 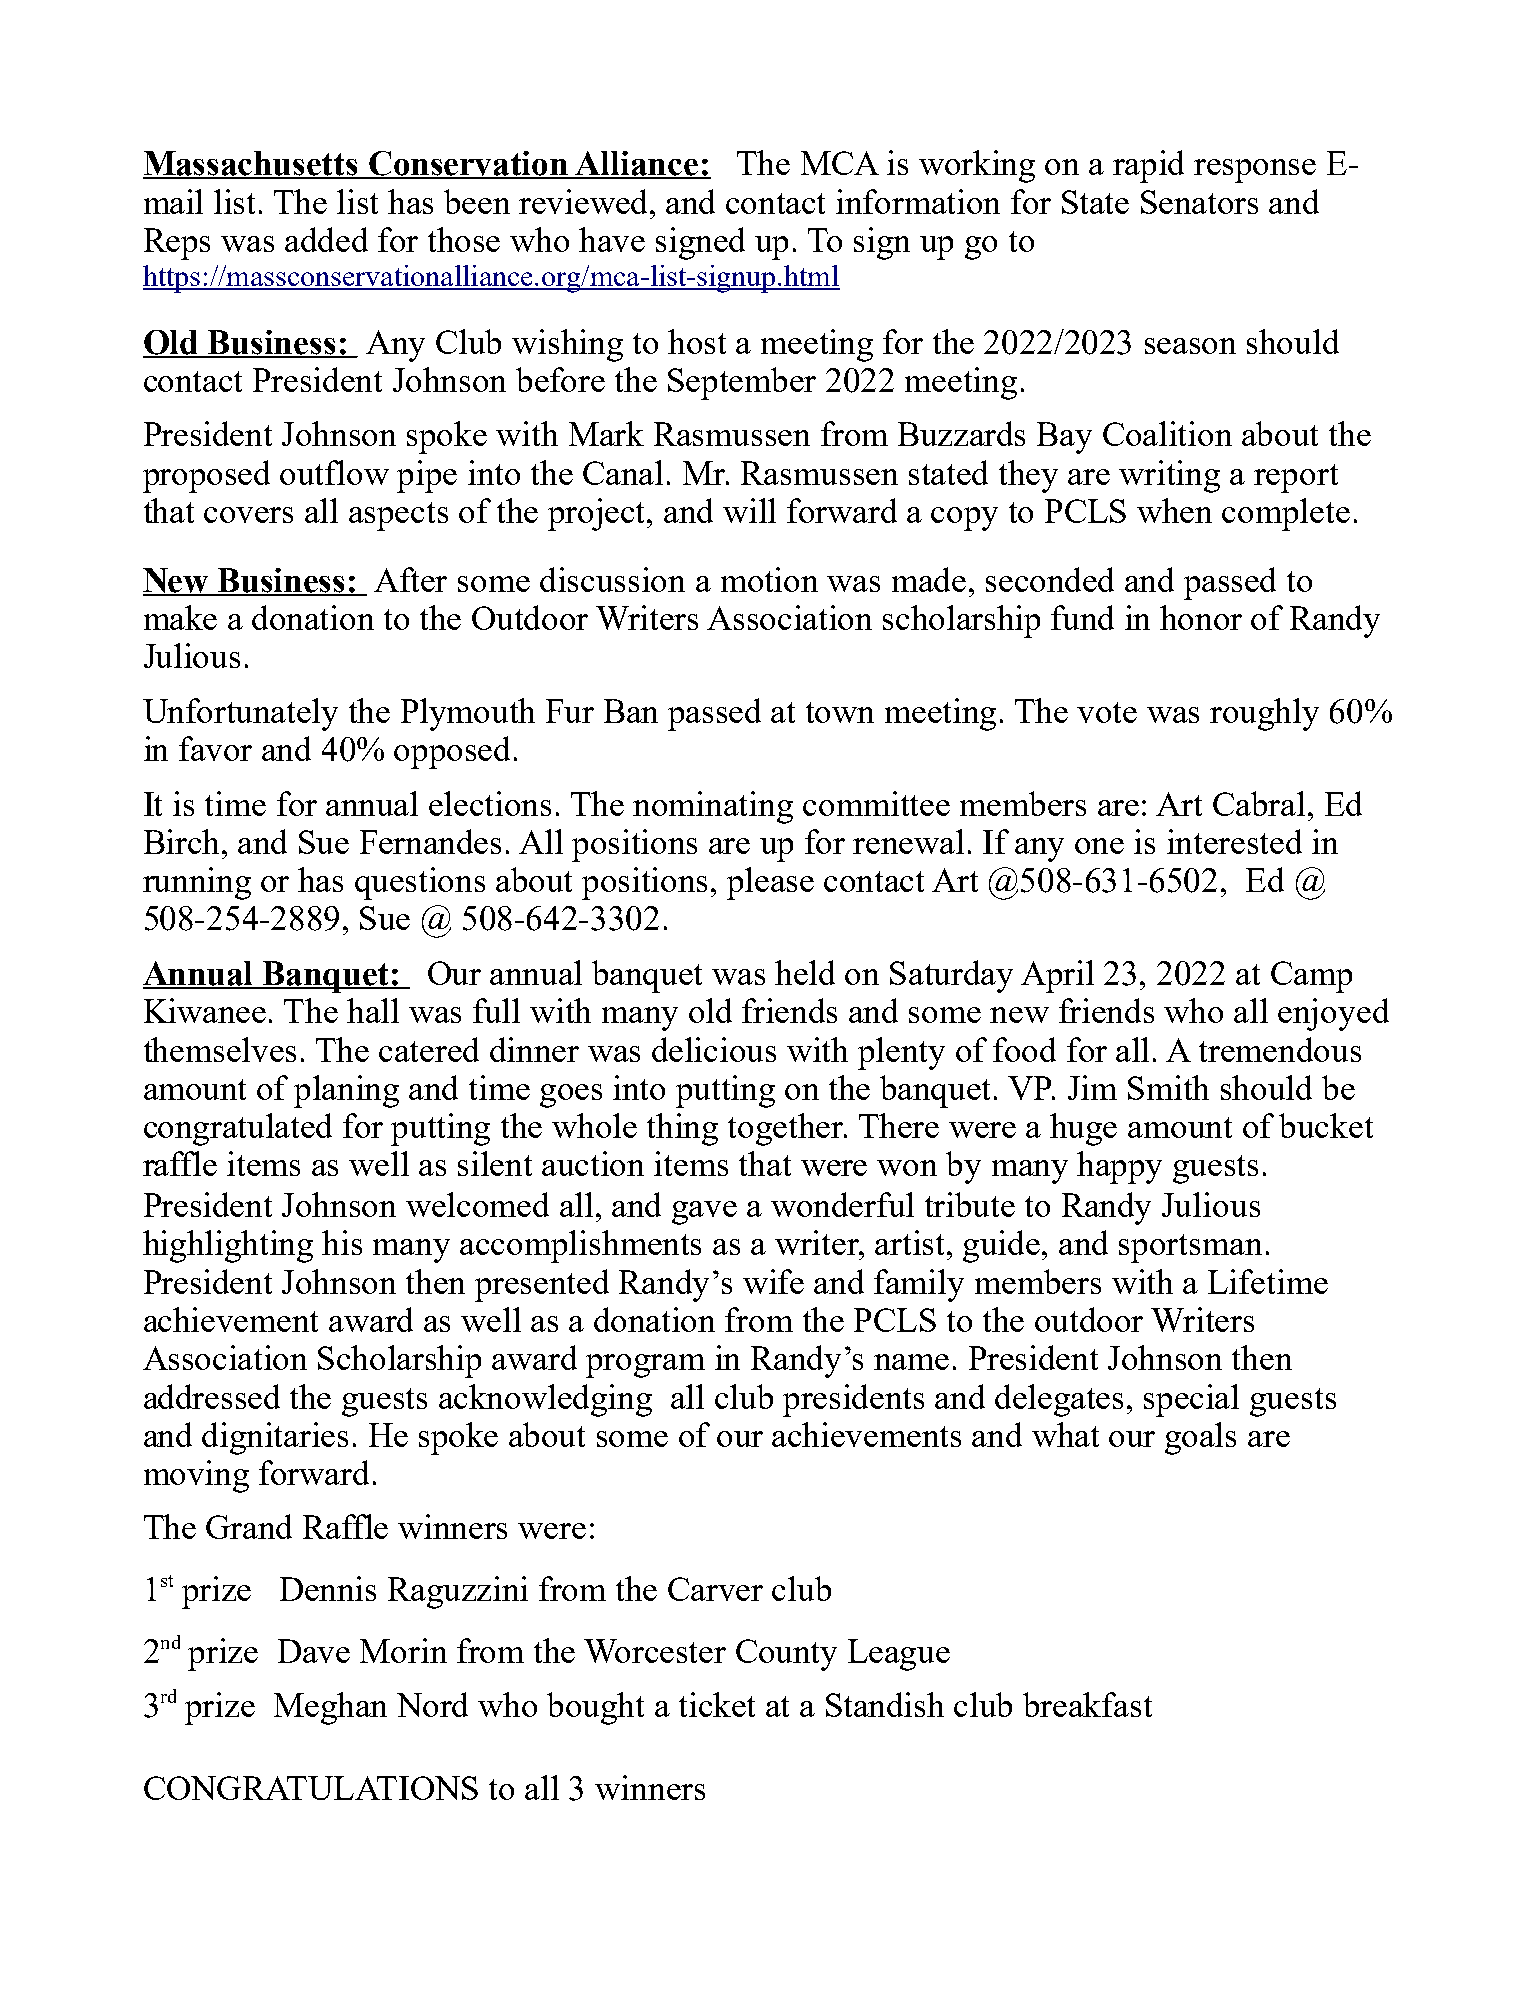 What do you see at coordinates (326, 239) in the screenshot?
I see `added` at bounding box center [326, 239].
